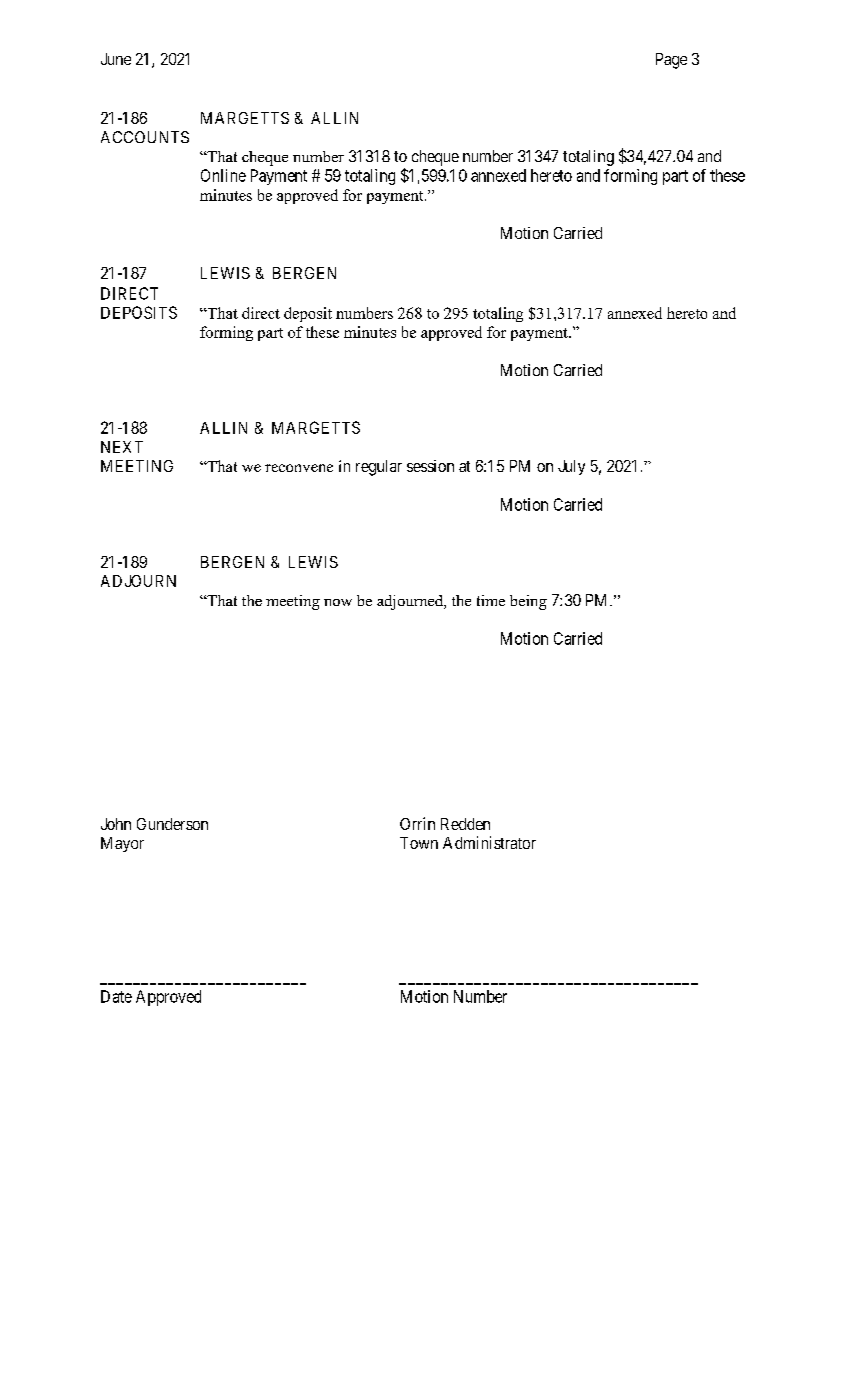  What do you see at coordinates (571, 467) in the image?
I see `July` at bounding box center [571, 467].
